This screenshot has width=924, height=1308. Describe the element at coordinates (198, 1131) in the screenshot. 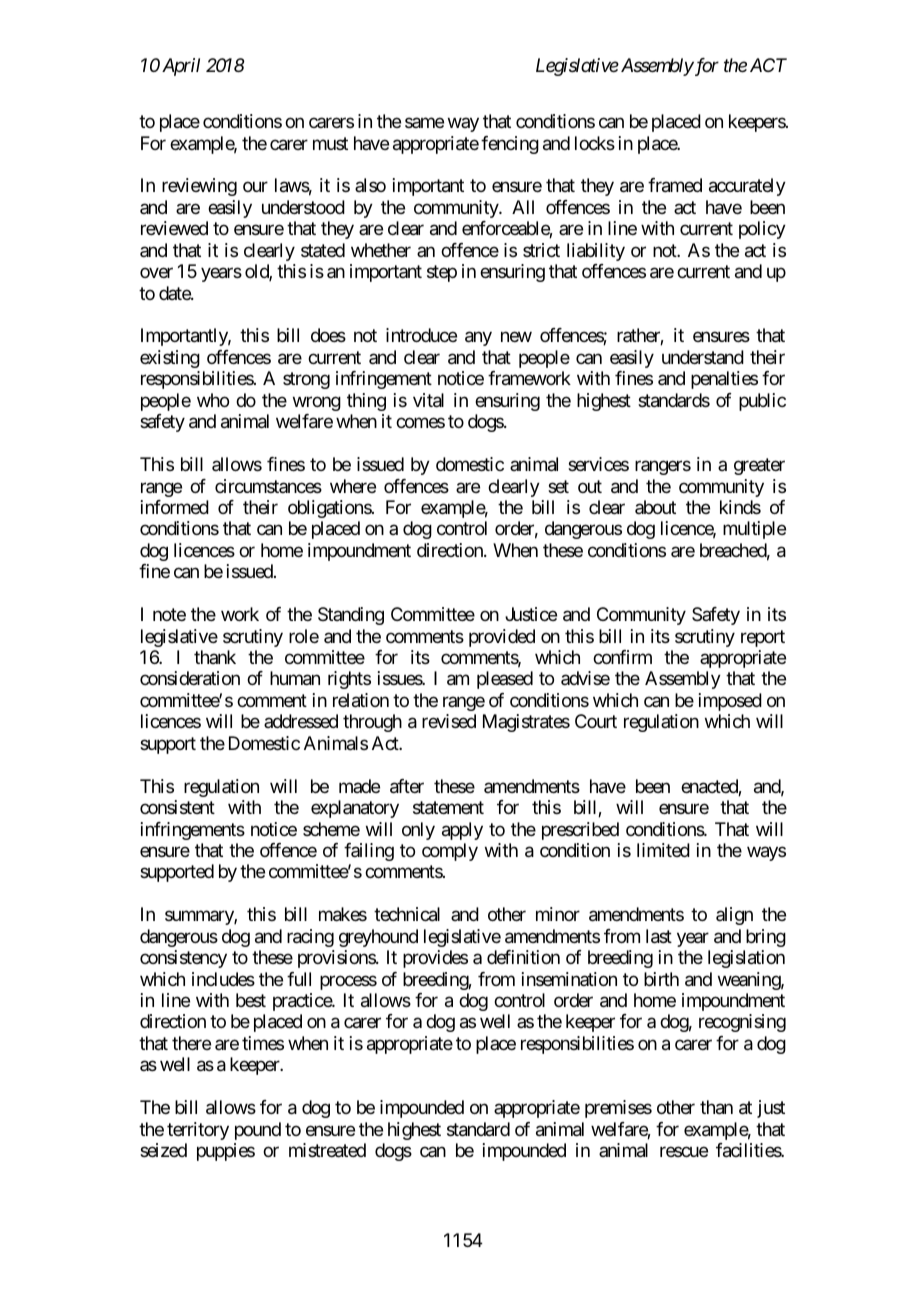

I see `territory` at that location.
